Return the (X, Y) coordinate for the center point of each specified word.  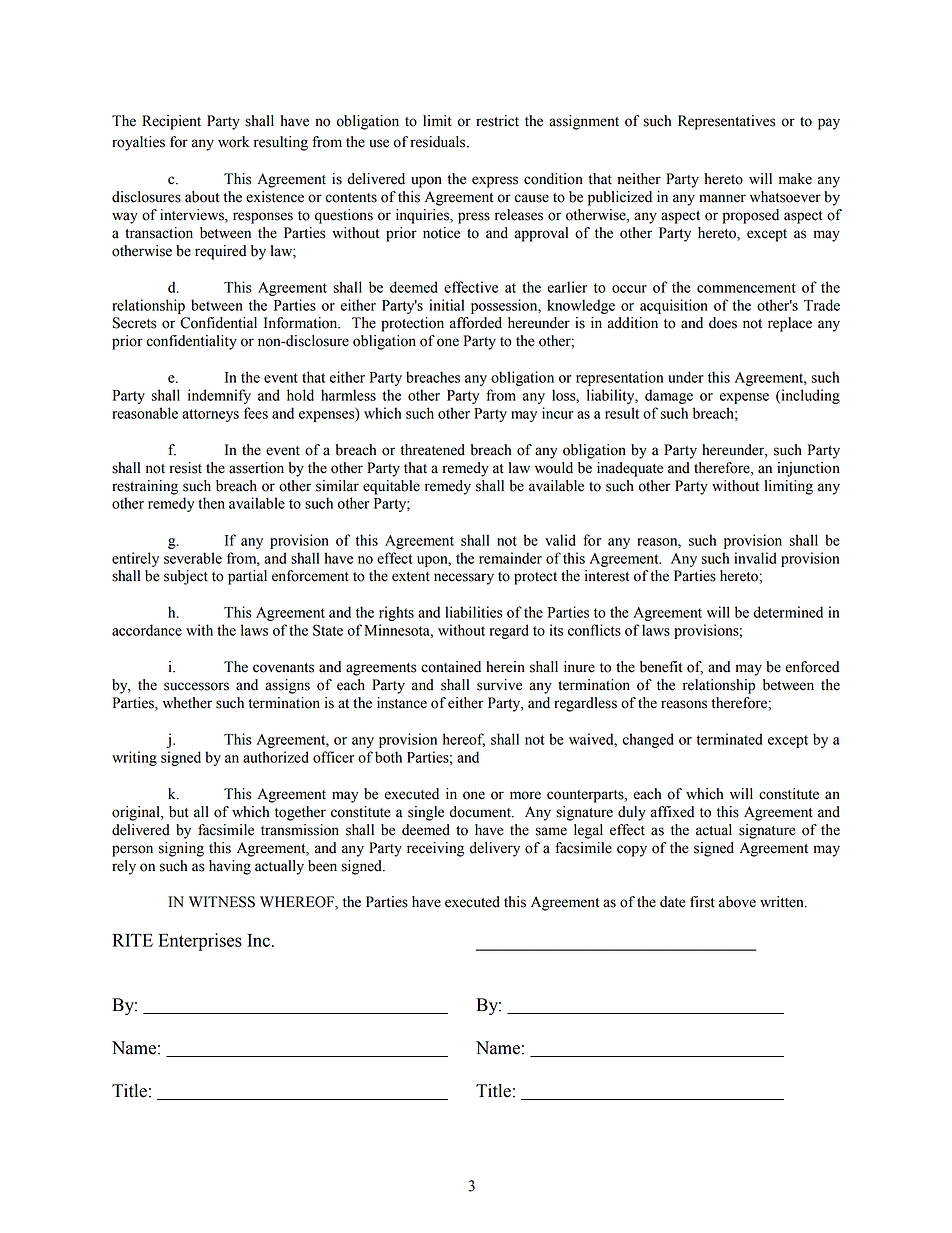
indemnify (219, 396)
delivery (494, 849)
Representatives (726, 122)
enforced (812, 667)
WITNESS (222, 902)
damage (669, 396)
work (233, 142)
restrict (497, 121)
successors (196, 686)
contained (451, 667)
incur (557, 413)
